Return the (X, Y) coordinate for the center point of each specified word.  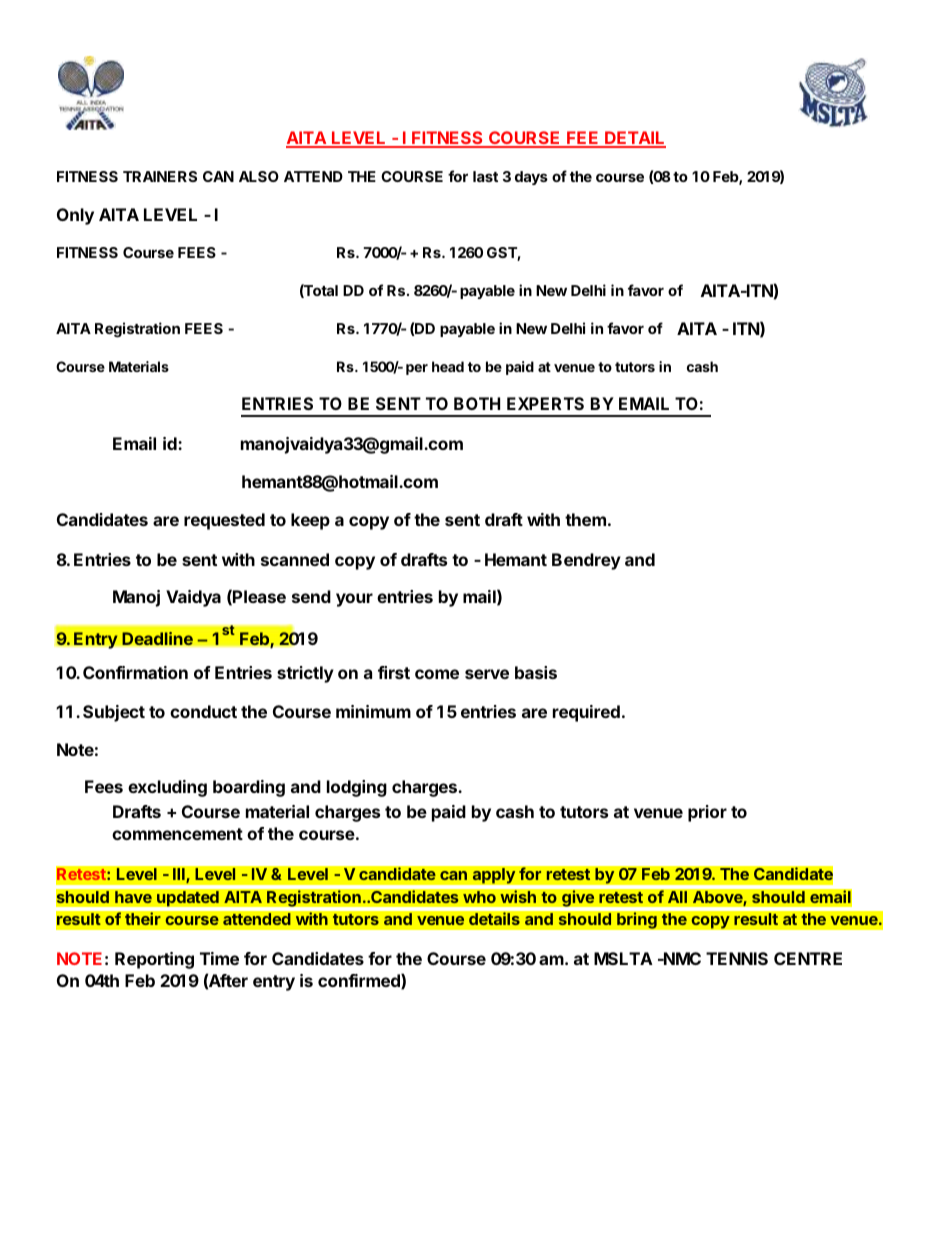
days (531, 178)
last (485, 176)
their (143, 919)
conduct (203, 711)
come (437, 674)
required (586, 713)
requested (224, 521)
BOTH (477, 403)
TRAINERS (160, 176)
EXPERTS (545, 403)
